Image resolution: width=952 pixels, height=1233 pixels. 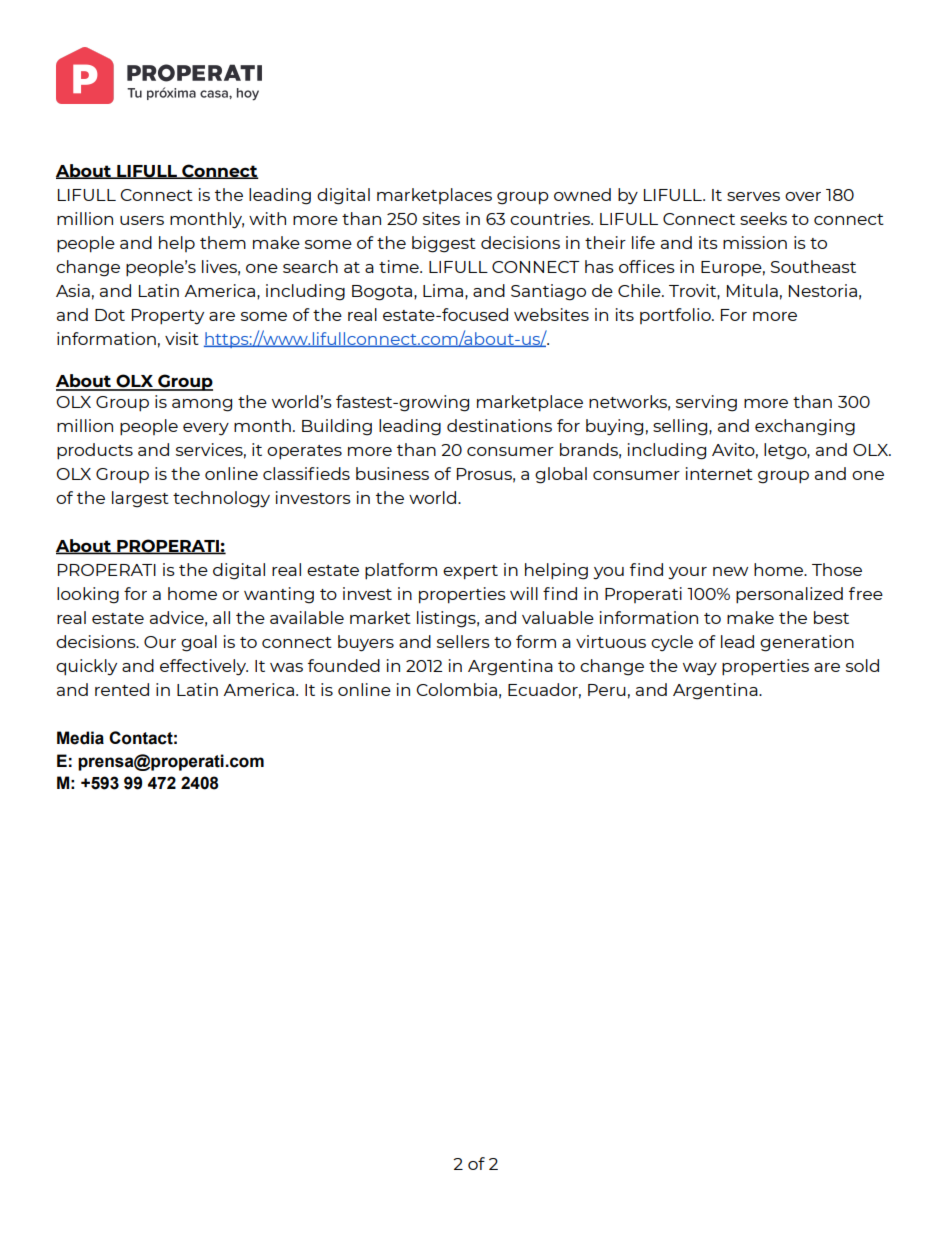 What do you see at coordinates (470, 572) in the screenshot?
I see `expert` at bounding box center [470, 572].
